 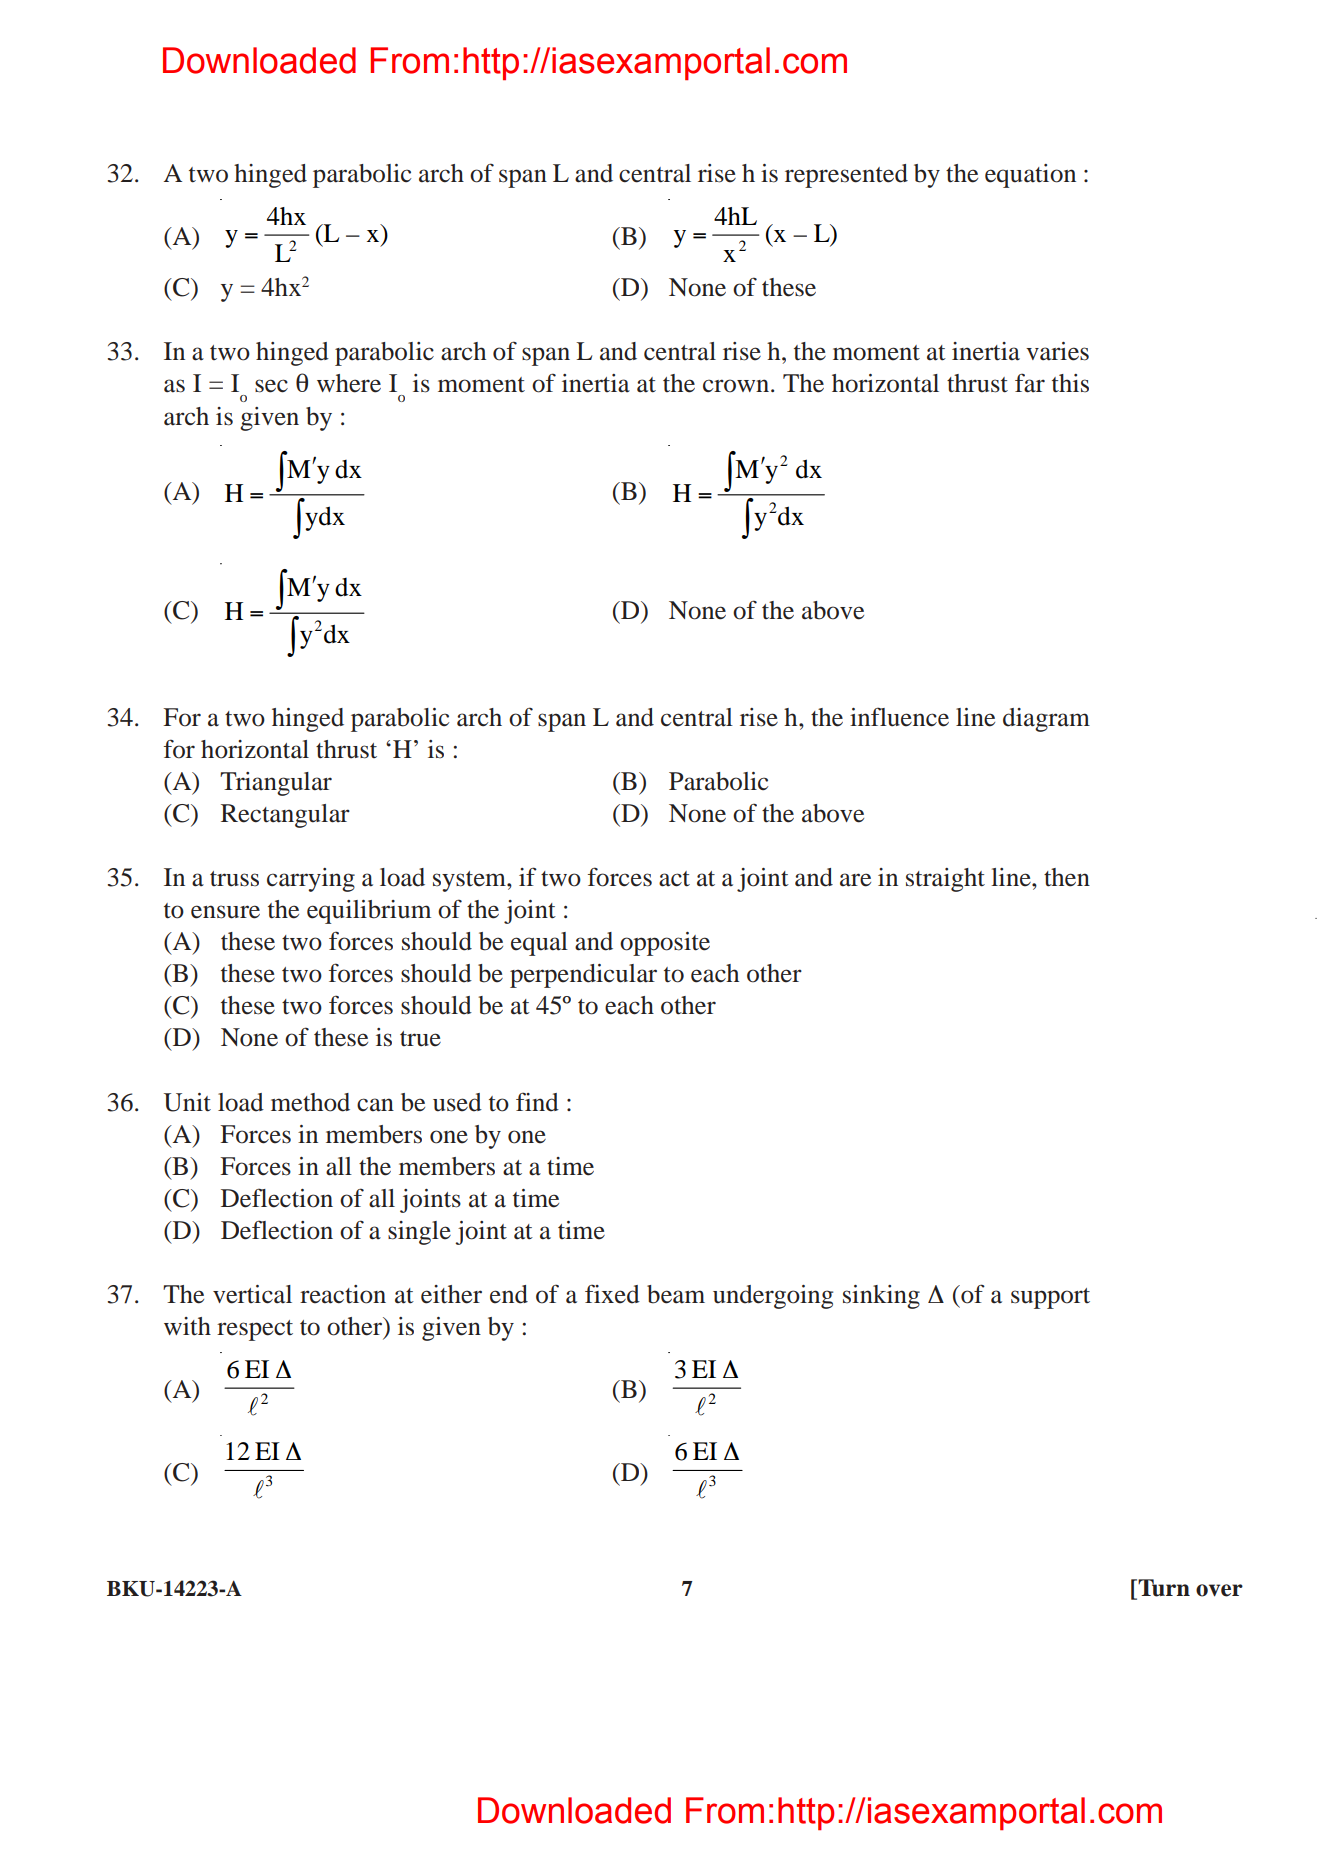 I want to click on beam, so click(x=676, y=1294).
